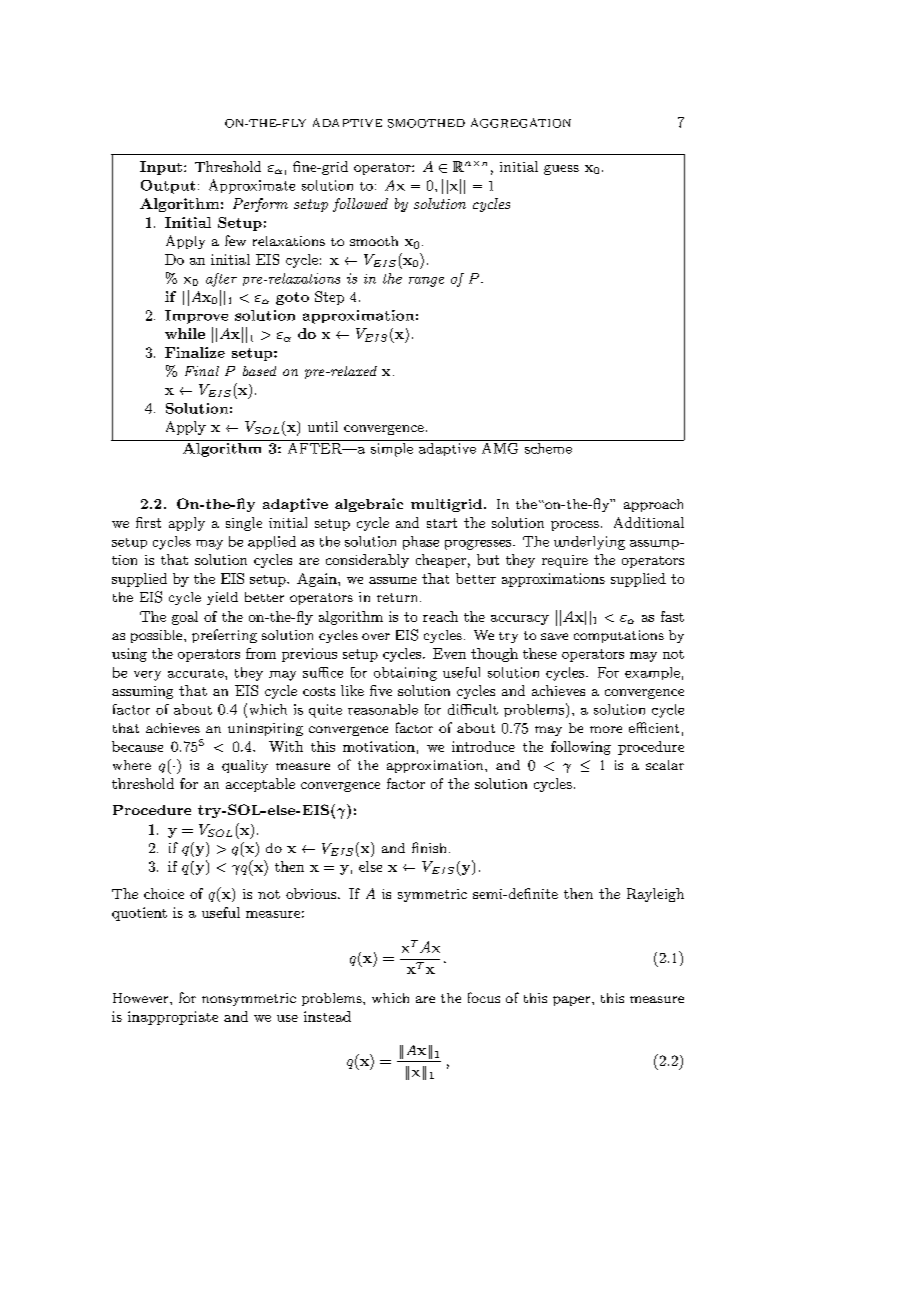 The image size is (924, 1308). I want to click on yield, so click(222, 598).
